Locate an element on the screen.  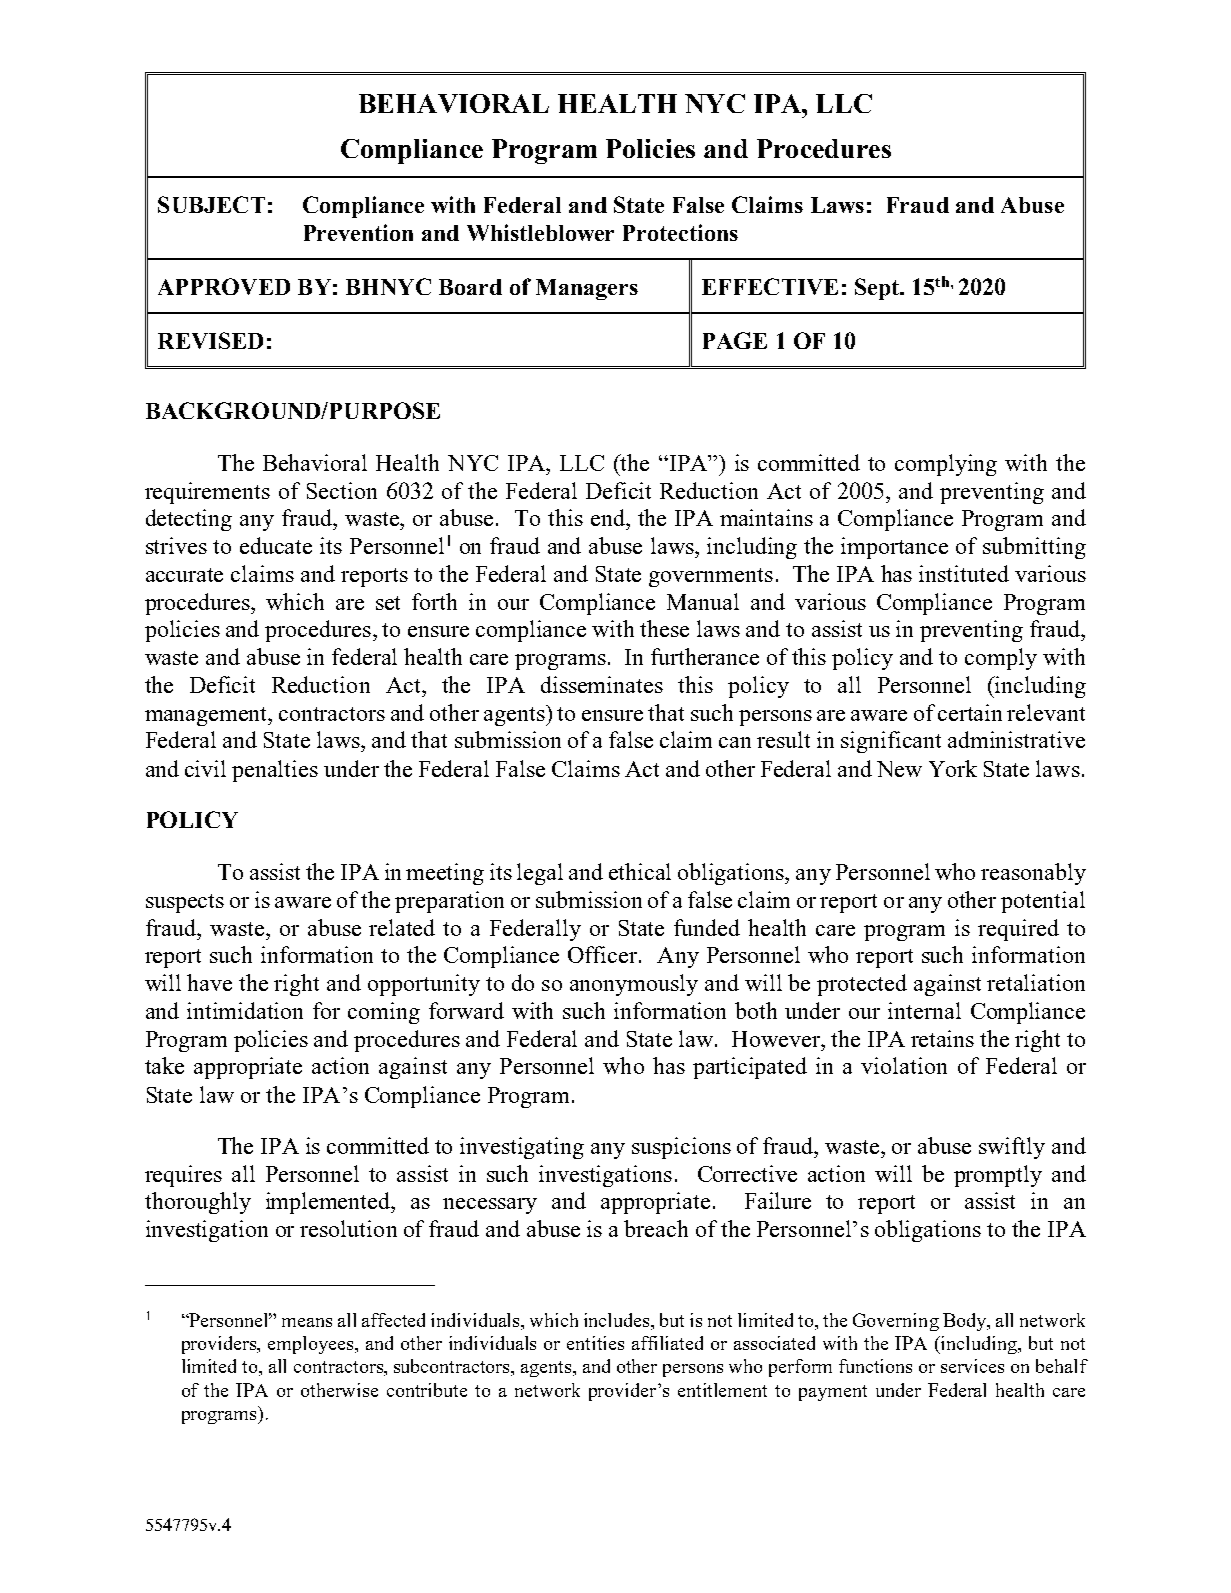
end is located at coordinates (609, 517).
